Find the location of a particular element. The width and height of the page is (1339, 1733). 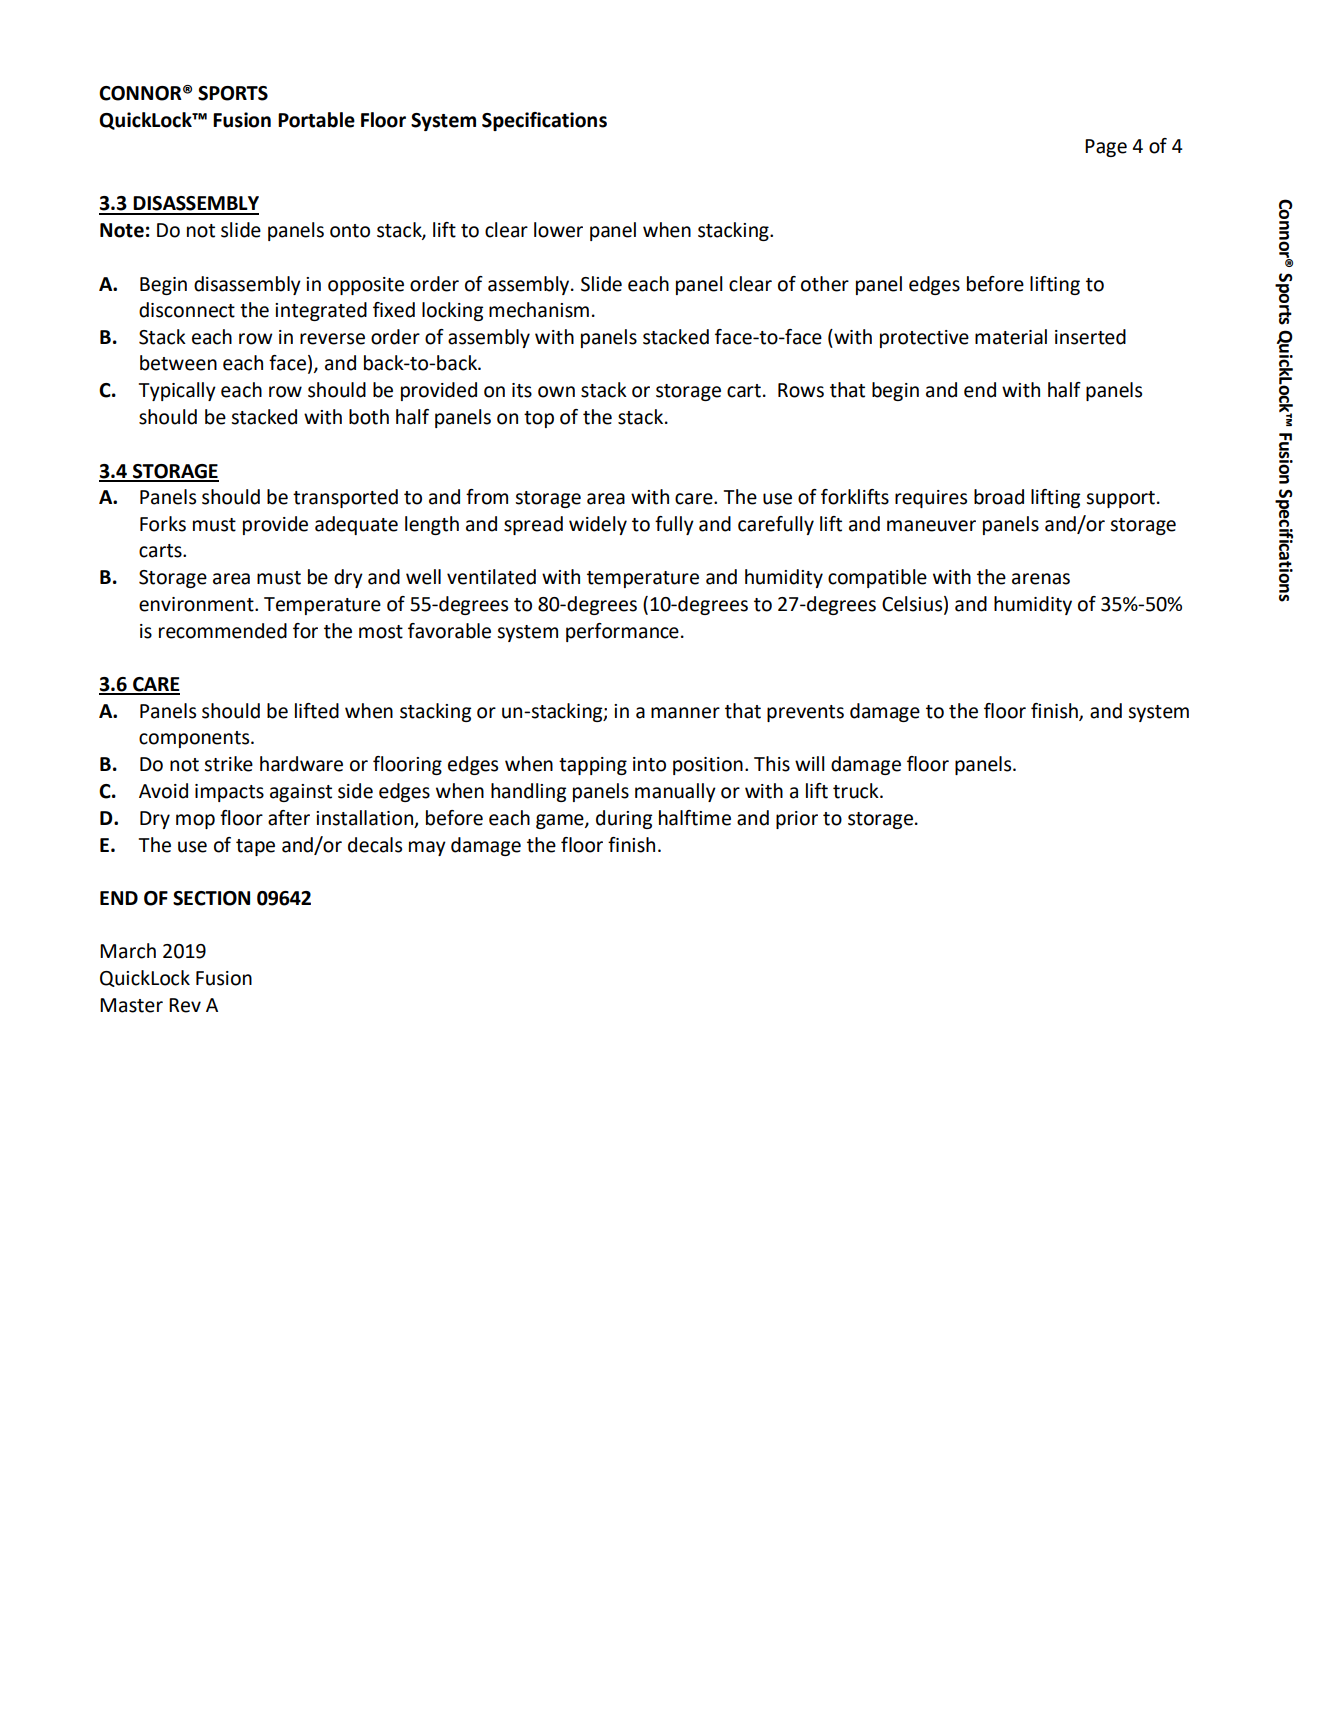

may is located at coordinates (427, 848).
